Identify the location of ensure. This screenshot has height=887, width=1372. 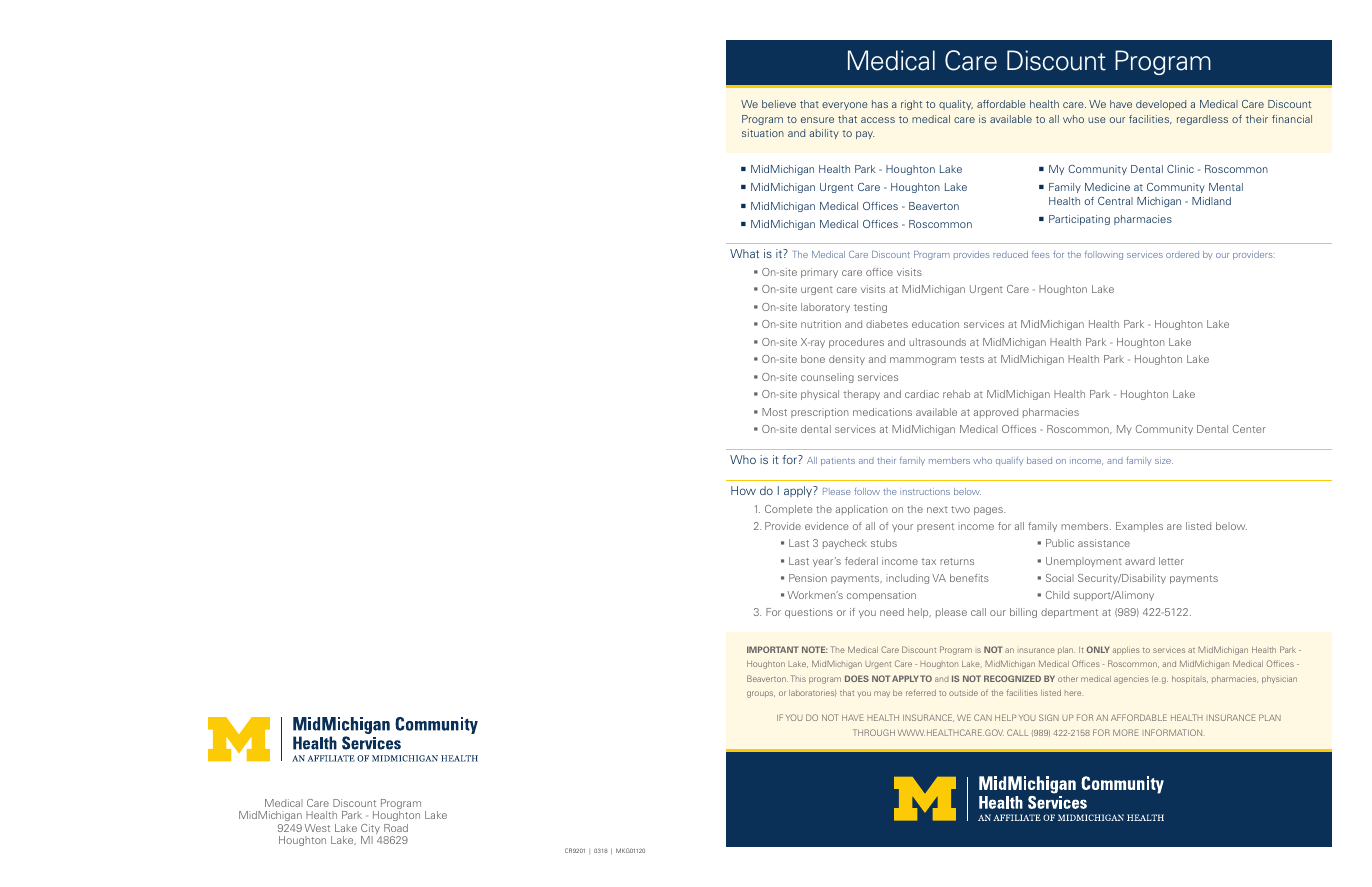
(817, 120).
